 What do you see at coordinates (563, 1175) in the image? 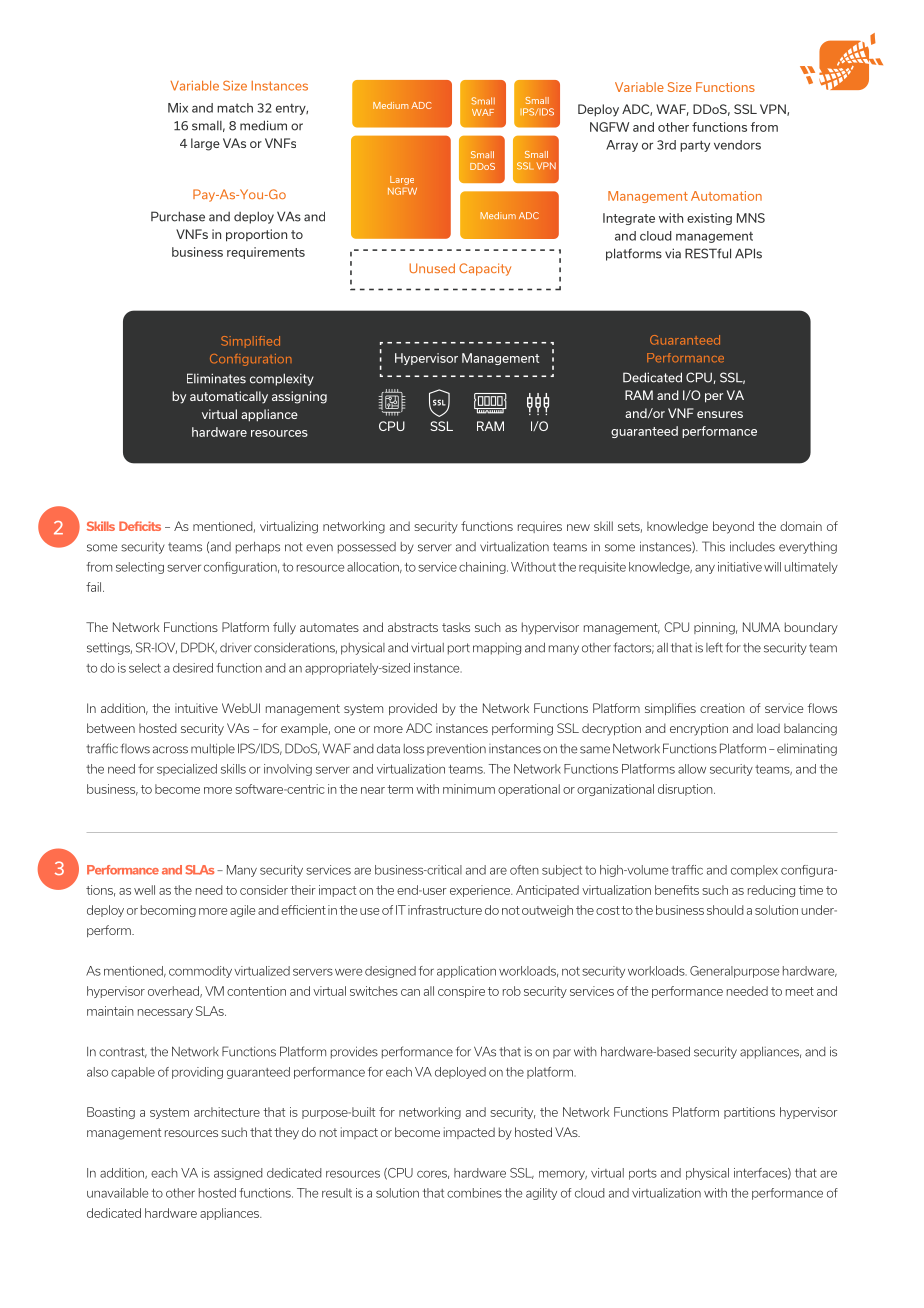
I see `memory` at bounding box center [563, 1175].
